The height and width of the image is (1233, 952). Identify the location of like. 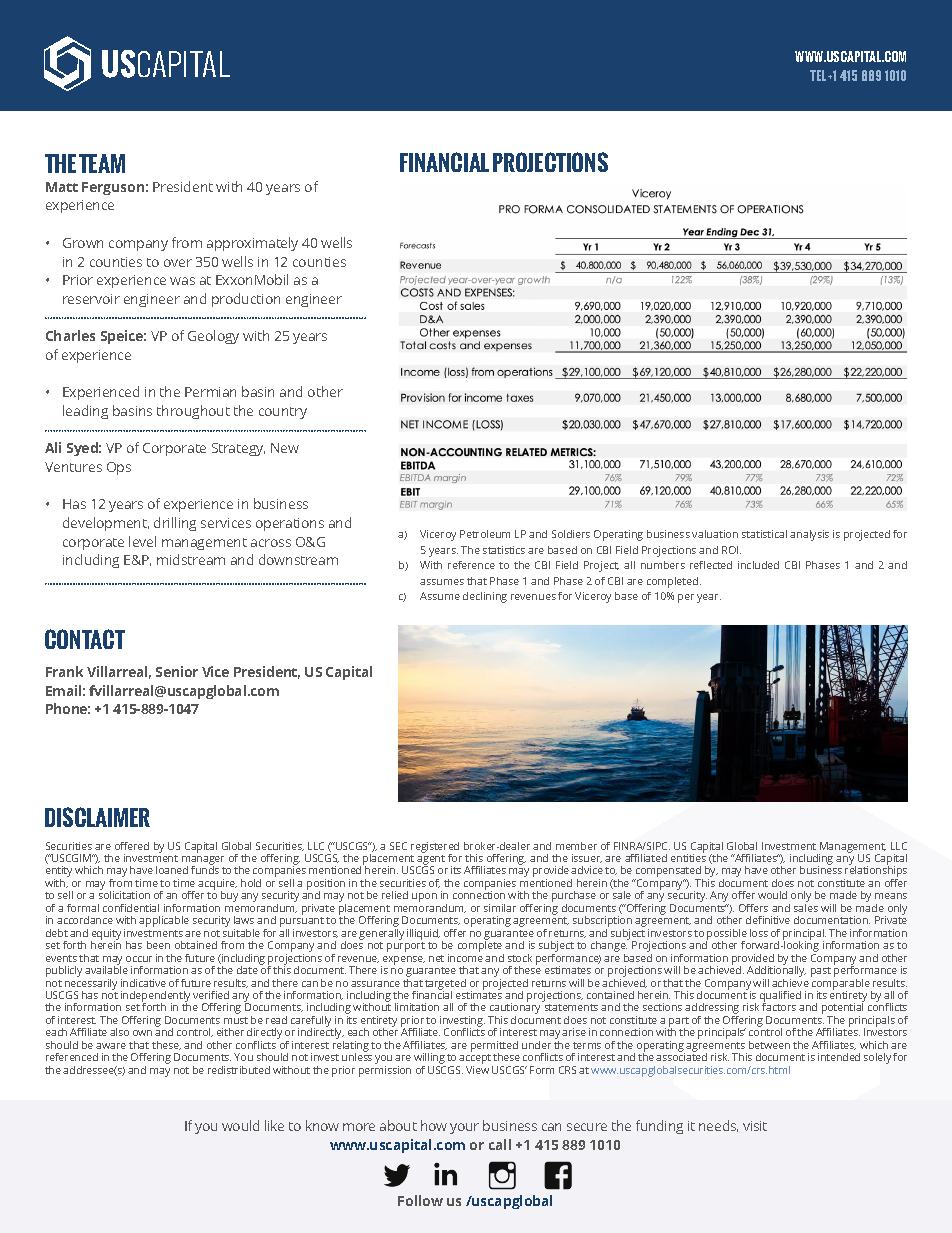
(274, 1125).
